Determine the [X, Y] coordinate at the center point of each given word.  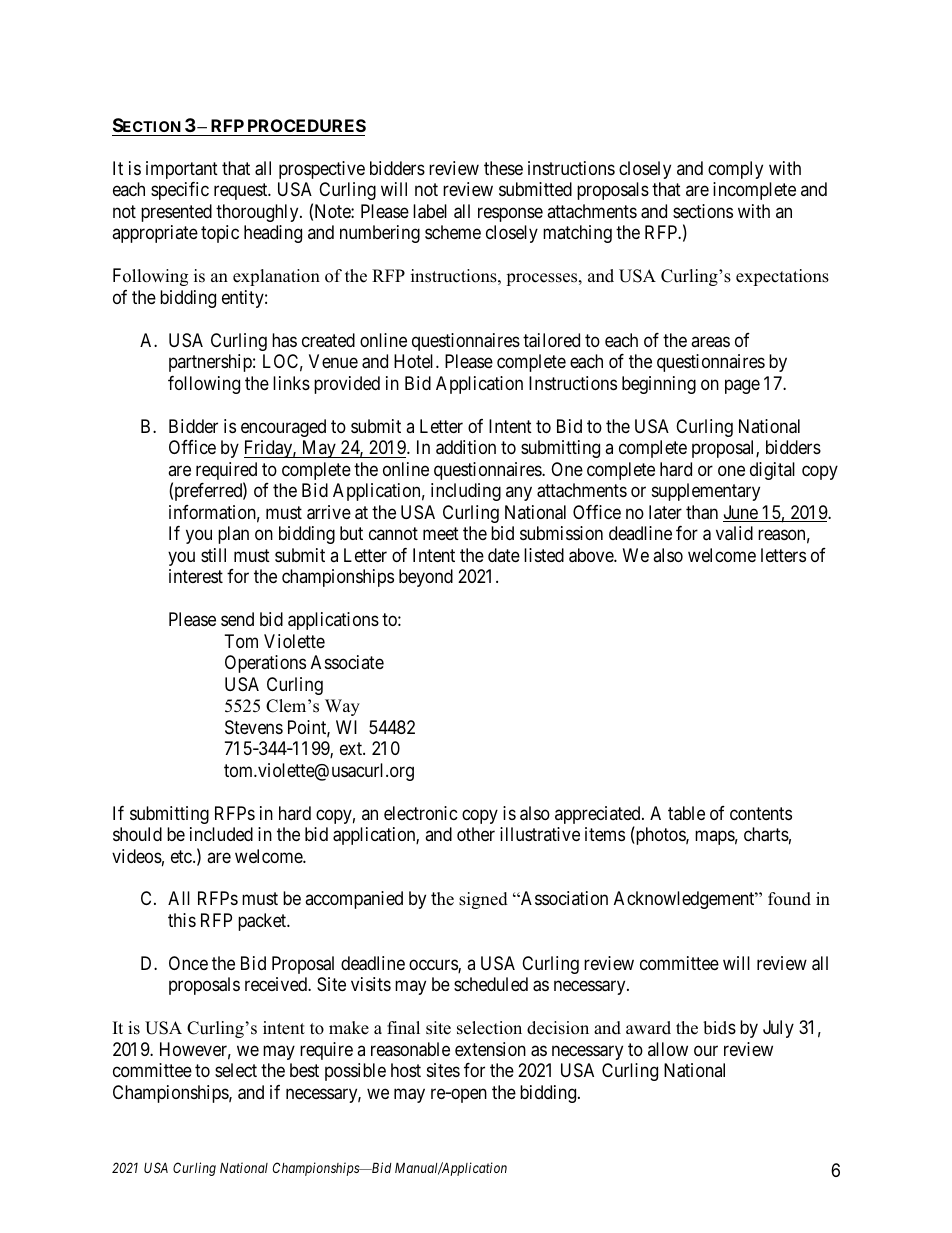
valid [734, 533]
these [503, 168]
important [182, 170]
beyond [426, 578]
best [304, 1070]
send [237, 619]
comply [735, 170]
